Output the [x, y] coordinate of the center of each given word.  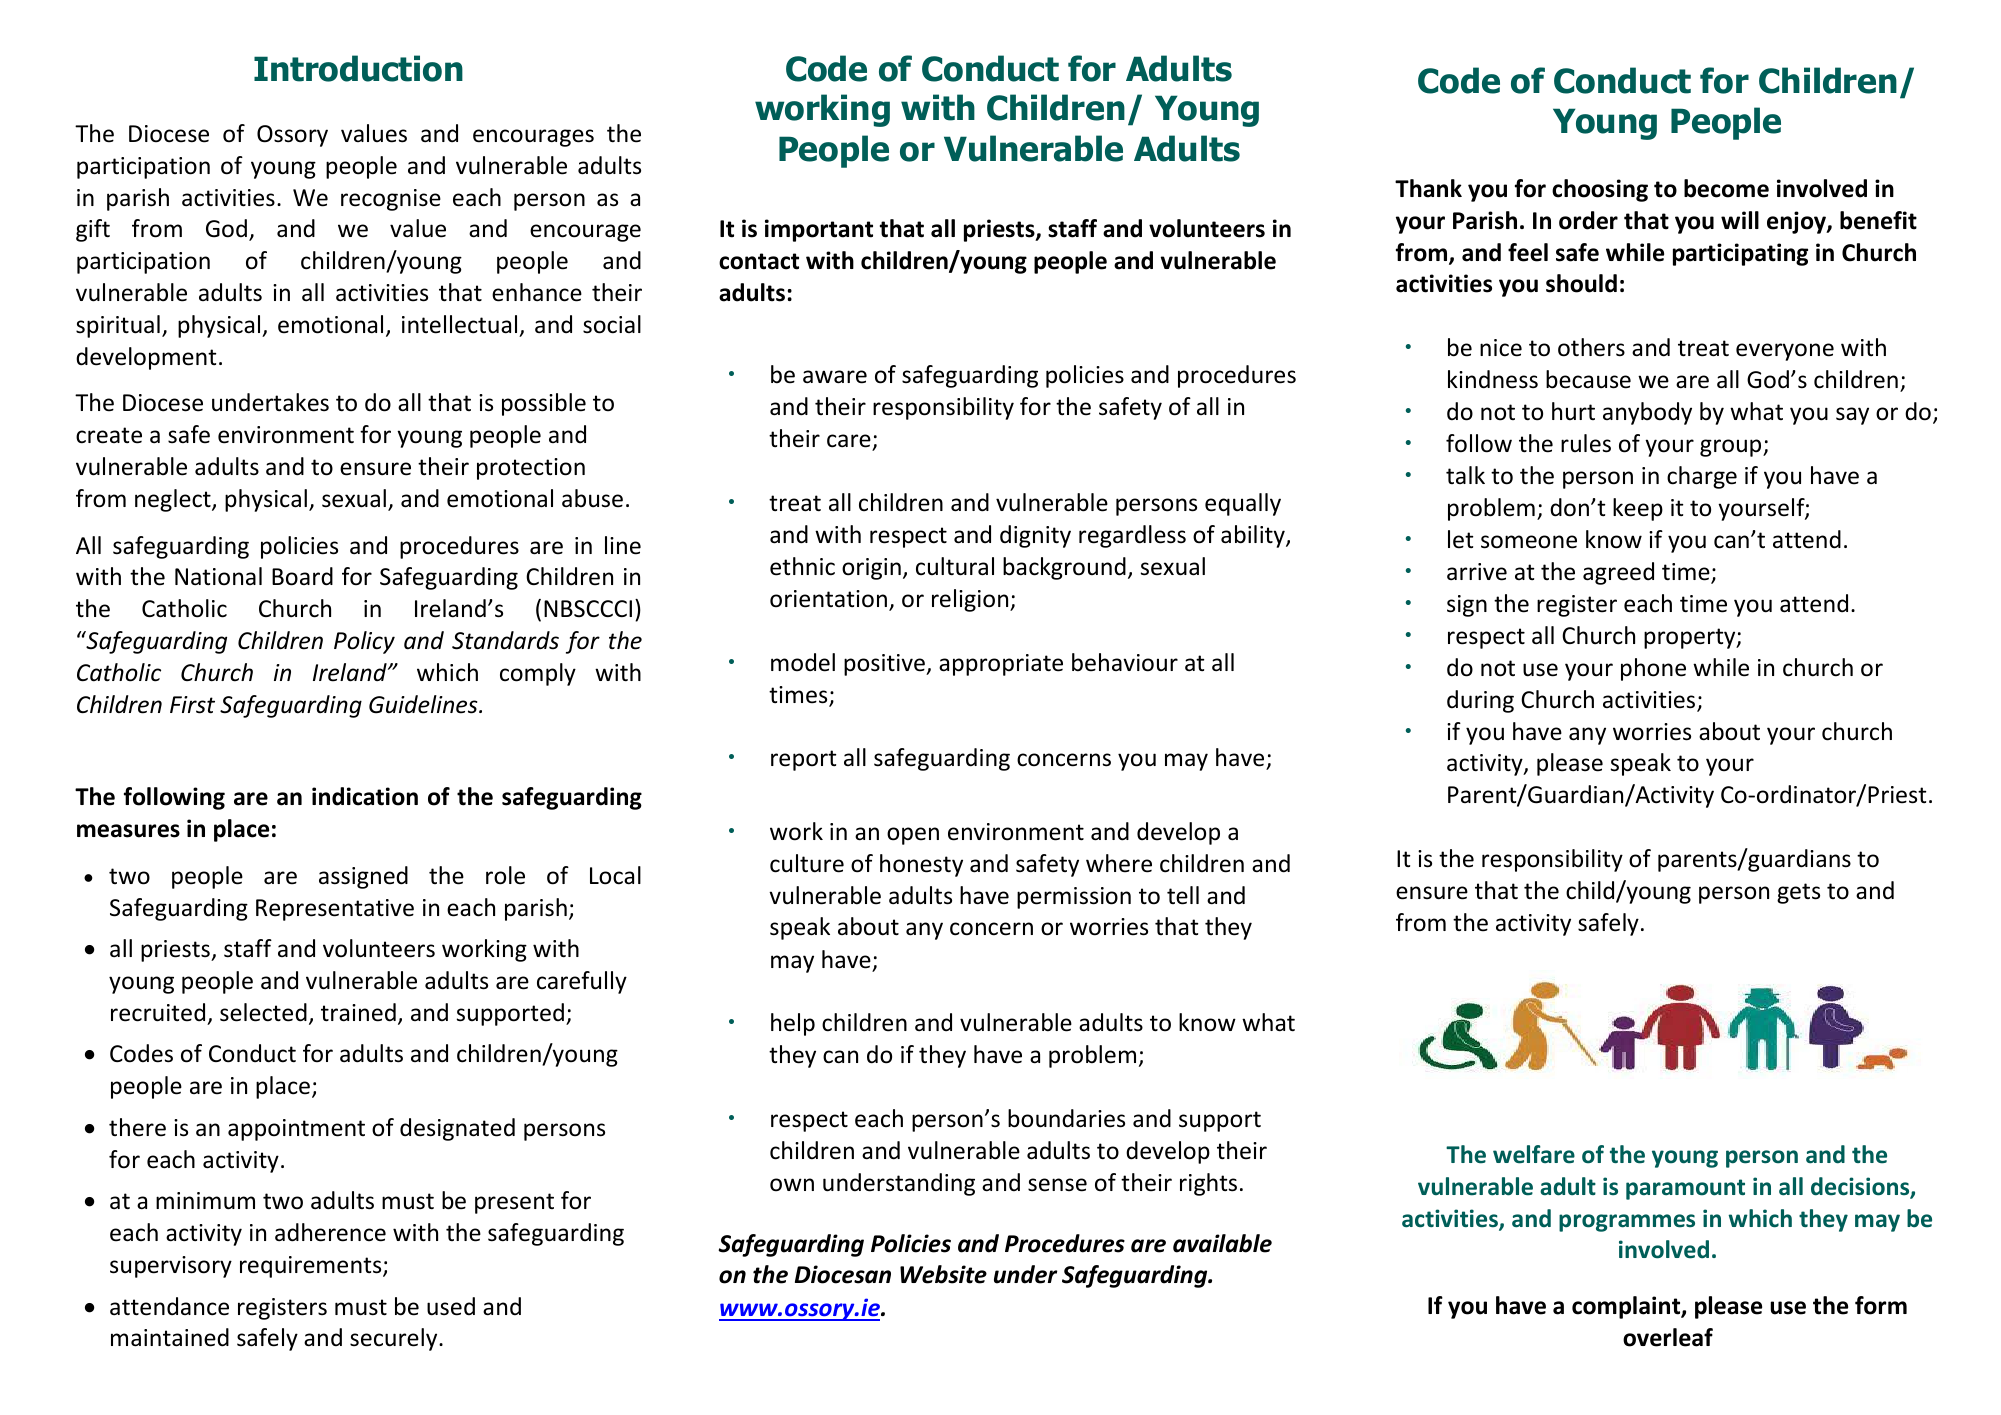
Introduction [358, 68]
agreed [1618, 573]
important [819, 230]
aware [835, 377]
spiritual [118, 326]
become [1726, 188]
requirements [312, 1267]
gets [1798, 893]
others [1591, 347]
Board [302, 576]
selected [263, 1012]
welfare [1534, 1154]
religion [971, 600]
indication [365, 796]
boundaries [1066, 1118]
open [913, 836]
